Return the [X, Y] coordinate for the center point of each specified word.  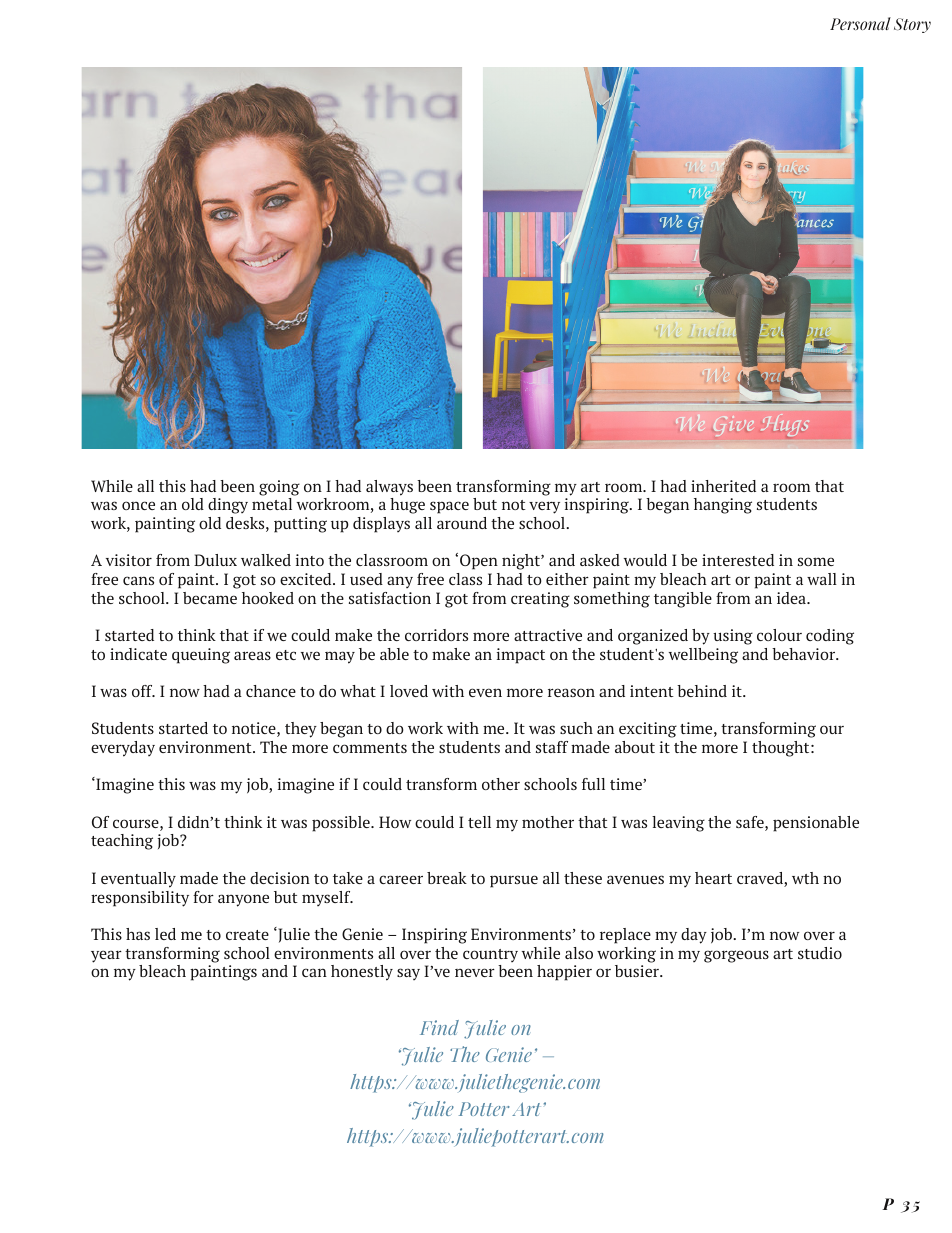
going [279, 488]
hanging [723, 506]
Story [912, 25]
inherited [723, 486]
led [165, 934]
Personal [860, 23]
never [475, 972]
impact [521, 656]
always [389, 488]
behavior [805, 654]
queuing [201, 656]
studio [820, 953]
